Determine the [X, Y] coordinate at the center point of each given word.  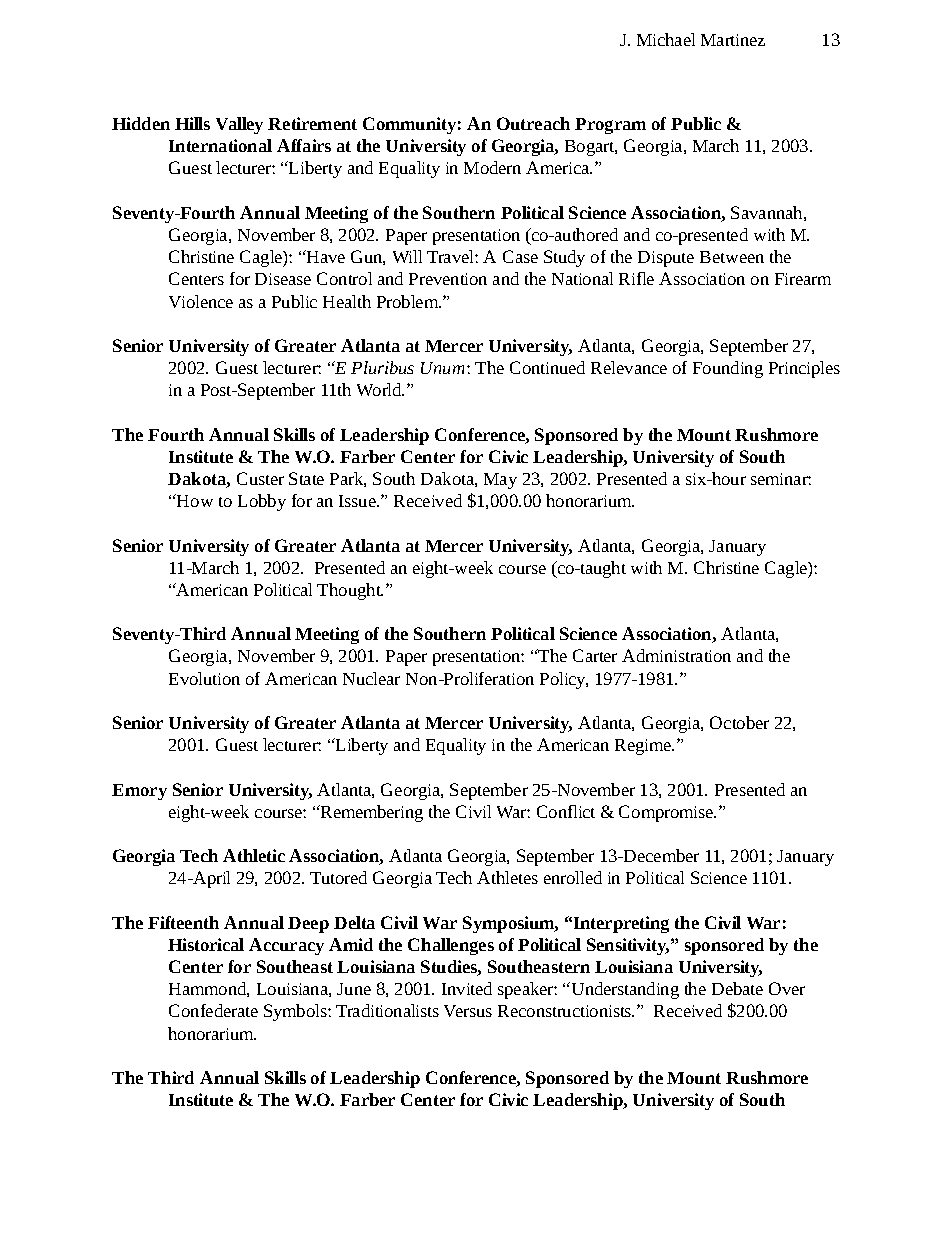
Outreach [533, 123]
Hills [192, 123]
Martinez [733, 40]
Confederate [213, 1010]
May [500, 481]
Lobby [262, 502]
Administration [676, 655]
